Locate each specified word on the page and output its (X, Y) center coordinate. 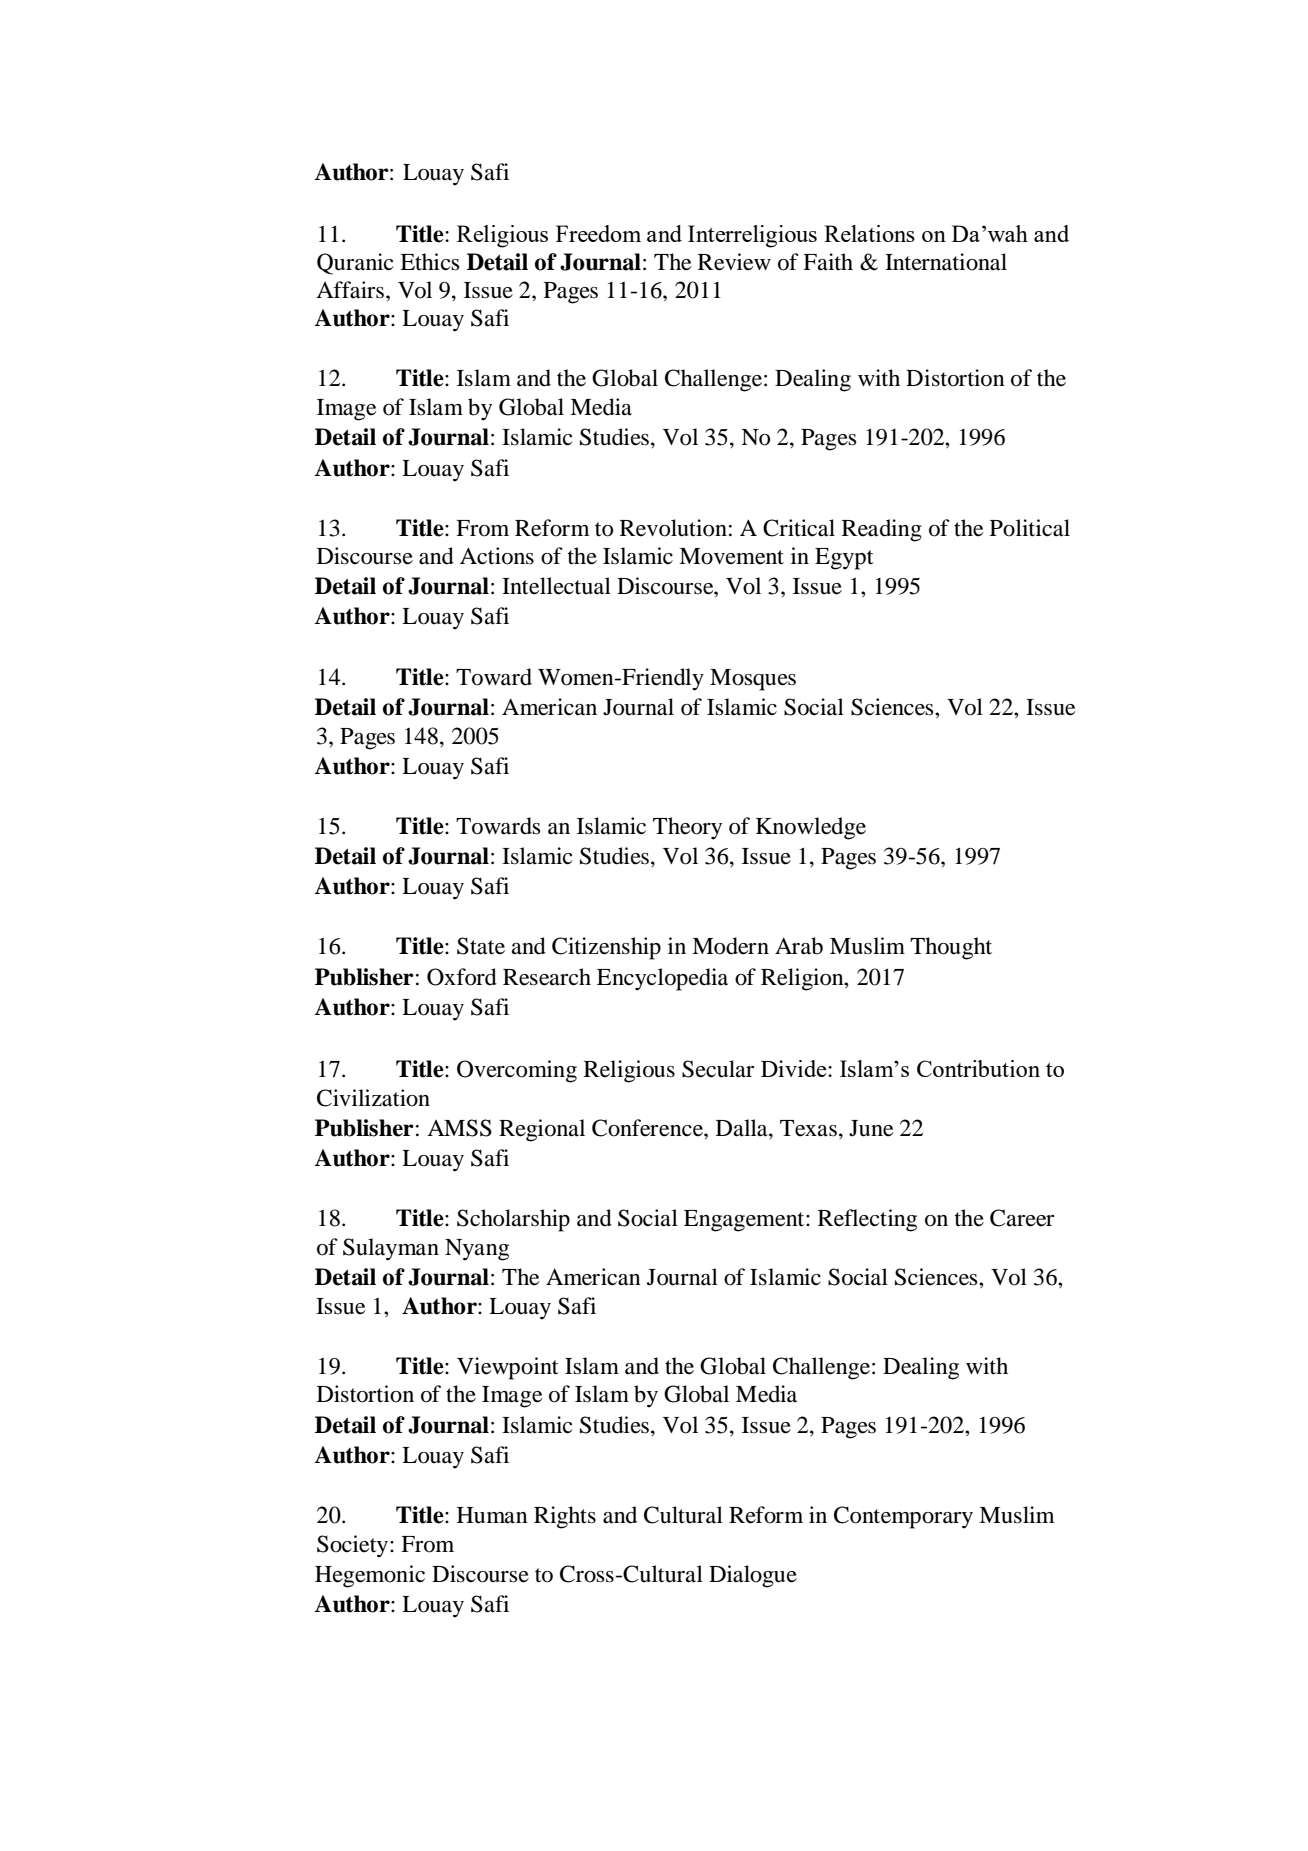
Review (734, 262)
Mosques (753, 680)
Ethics (429, 262)
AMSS (459, 1128)
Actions (497, 556)
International (946, 262)
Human (492, 1515)
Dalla (743, 1128)
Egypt (844, 559)
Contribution (978, 1068)
